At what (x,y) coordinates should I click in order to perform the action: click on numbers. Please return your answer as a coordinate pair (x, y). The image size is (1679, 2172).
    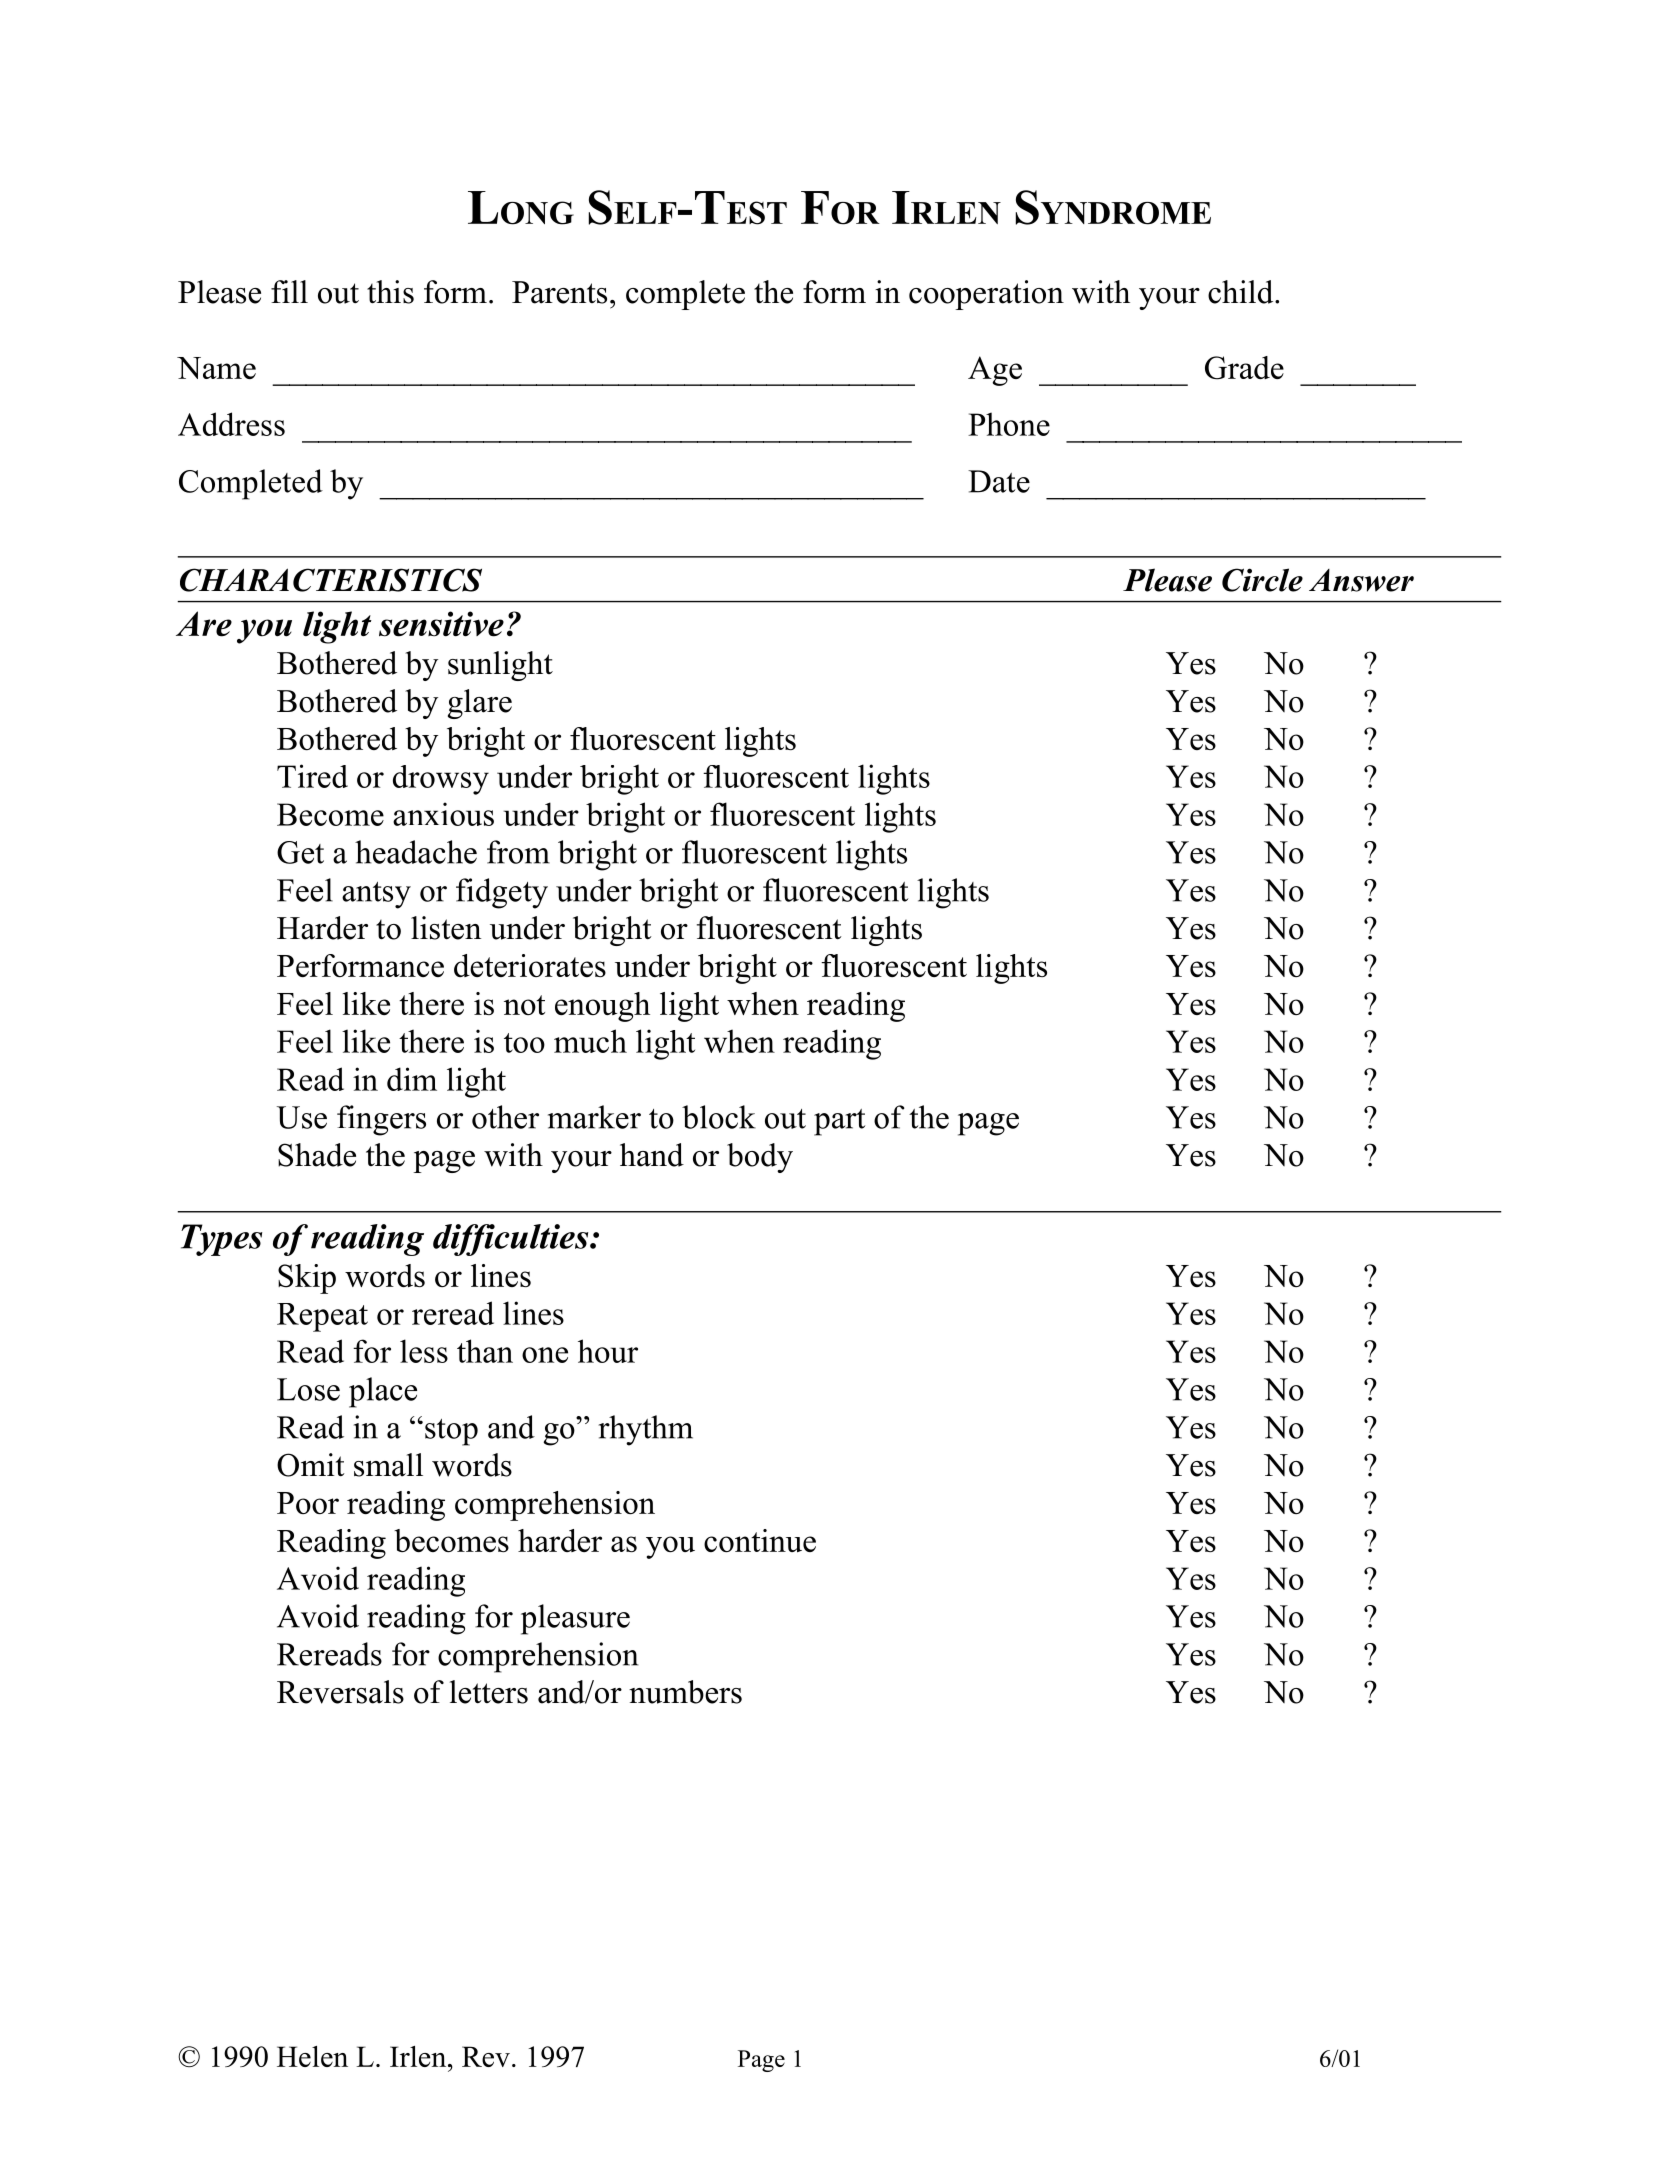
    Looking at the image, I should click on (685, 1692).
